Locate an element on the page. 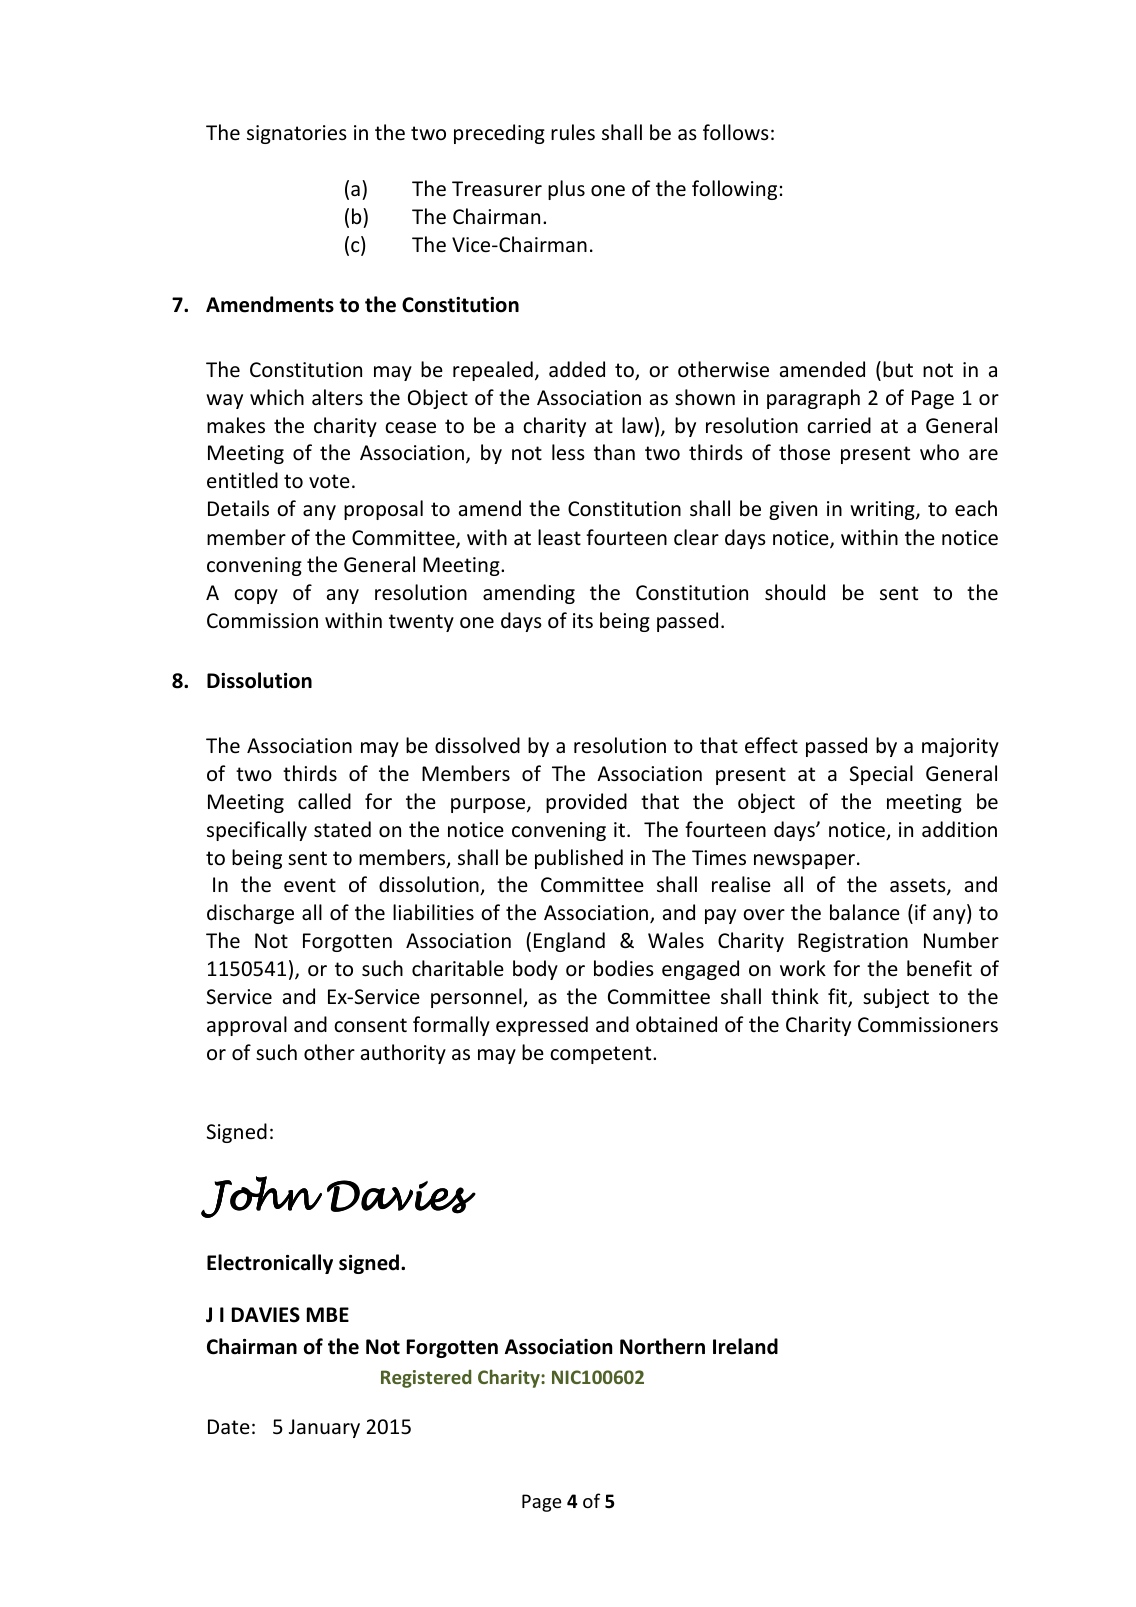  plus is located at coordinates (566, 190).
